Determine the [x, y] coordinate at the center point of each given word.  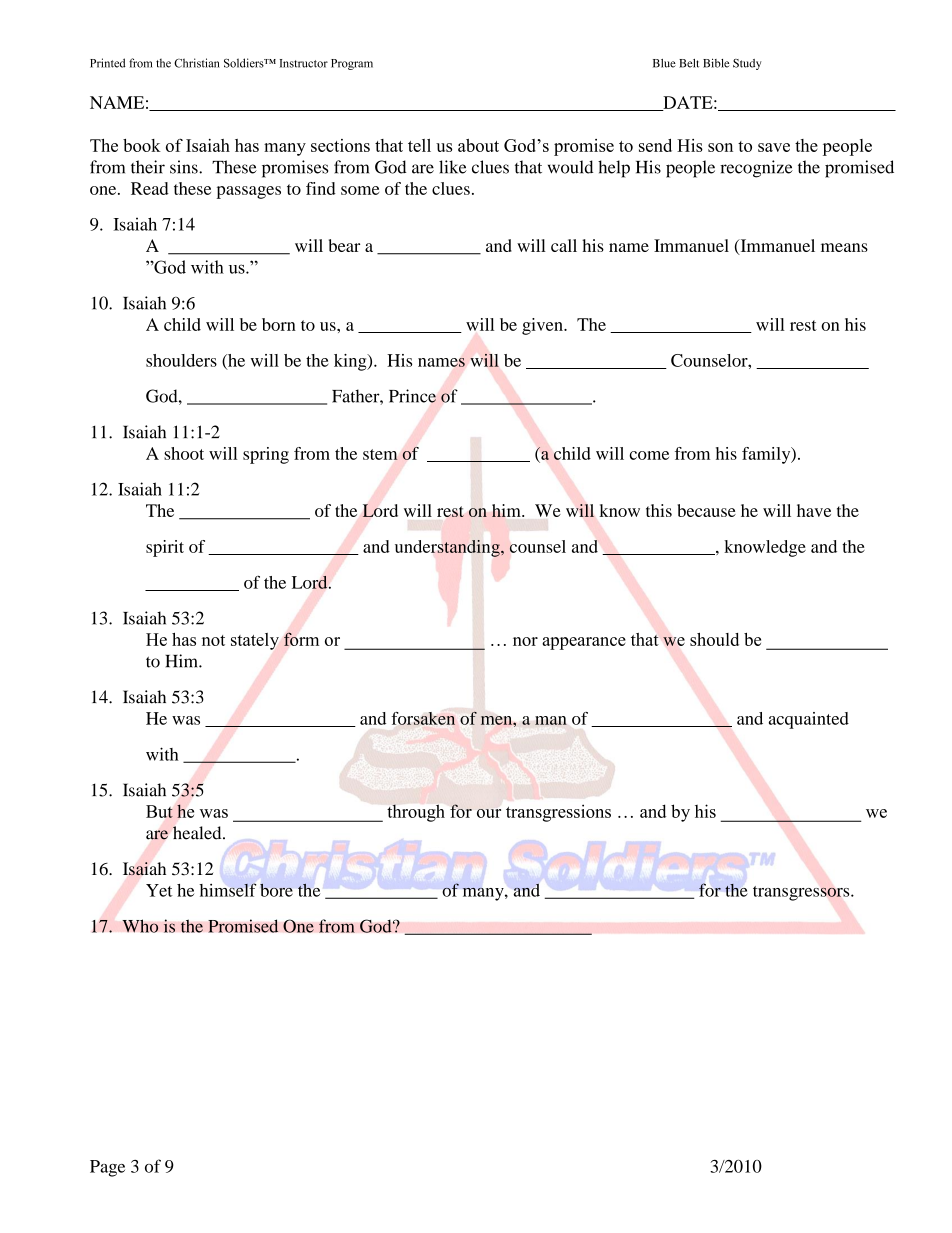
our [489, 813]
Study [747, 64]
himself [228, 890]
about [478, 145]
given [543, 326]
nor [525, 641]
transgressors [802, 893]
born [279, 324]
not [213, 640]
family [767, 455]
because [706, 510]
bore [276, 890]
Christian [197, 63]
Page [107, 1168]
